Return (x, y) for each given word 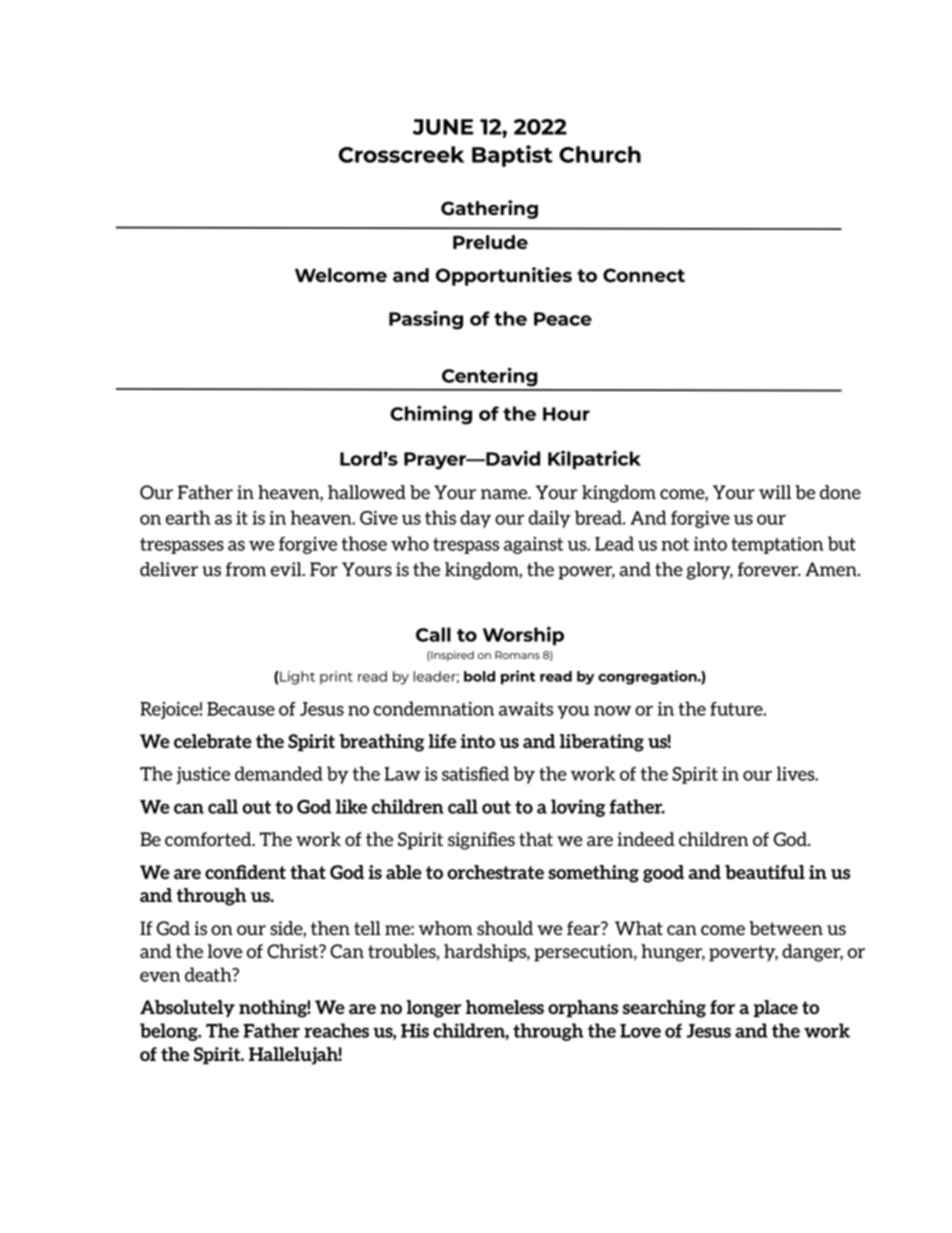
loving (578, 808)
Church (600, 154)
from (246, 569)
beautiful (765, 872)
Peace (563, 319)
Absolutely (187, 1008)
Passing (426, 320)
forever (769, 569)
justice (203, 775)
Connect (644, 275)
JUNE (443, 127)
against (533, 545)
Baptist (512, 156)
